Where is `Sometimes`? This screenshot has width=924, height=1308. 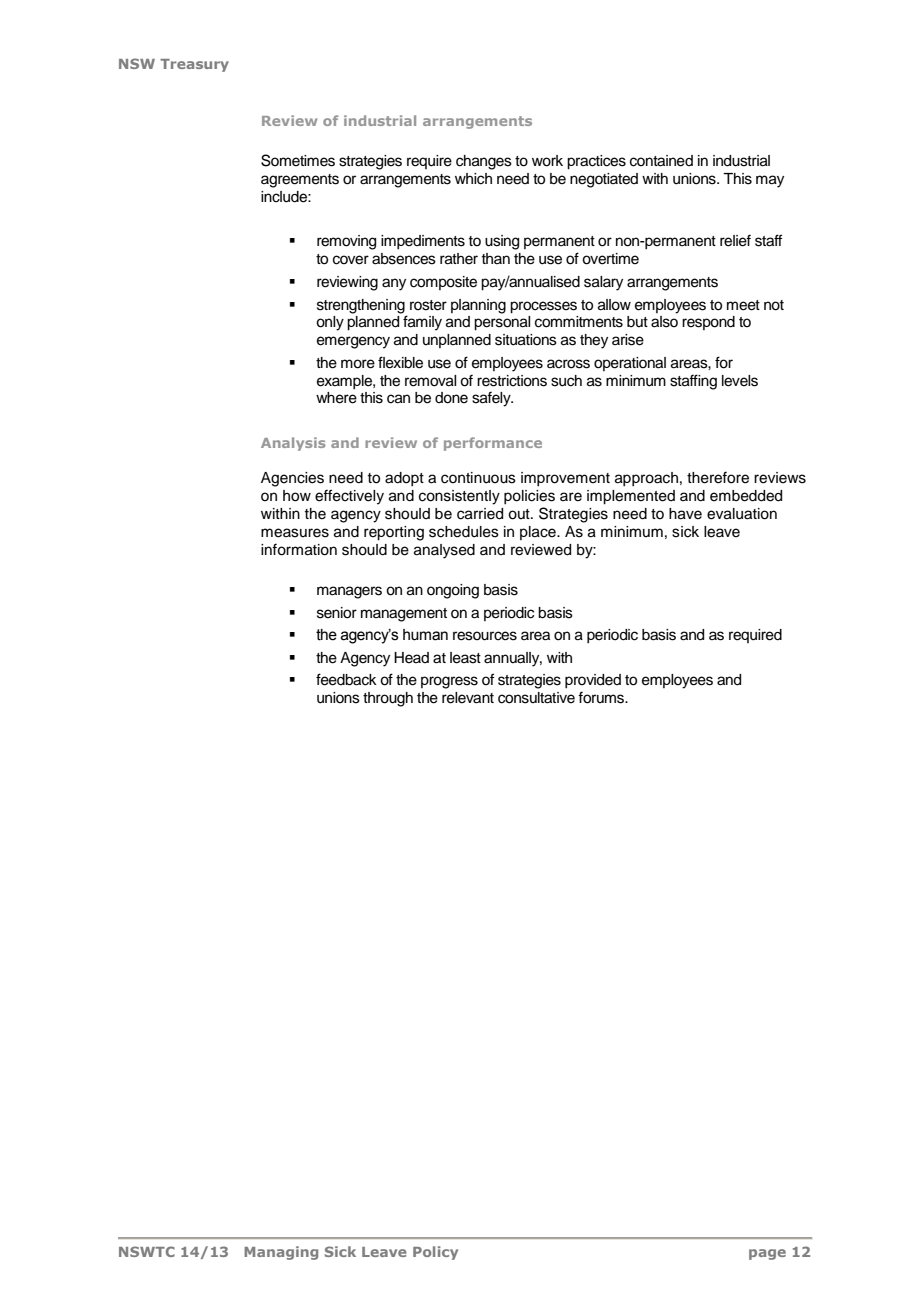
Sometimes is located at coordinates (298, 160).
